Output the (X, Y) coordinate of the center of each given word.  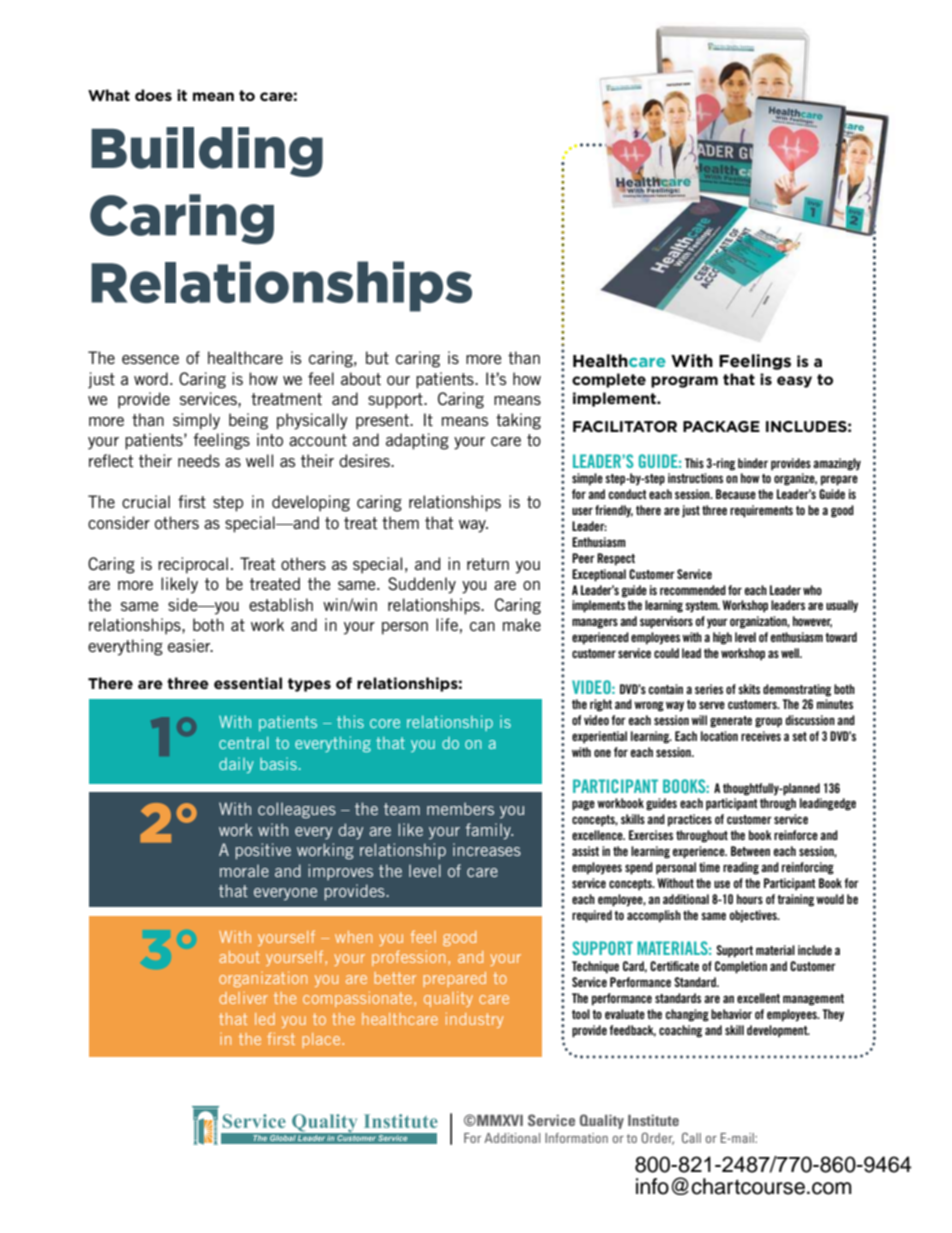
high (722, 638)
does (153, 95)
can (482, 626)
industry (474, 1020)
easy (794, 382)
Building (207, 152)
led (265, 1019)
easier (190, 645)
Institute (653, 1120)
